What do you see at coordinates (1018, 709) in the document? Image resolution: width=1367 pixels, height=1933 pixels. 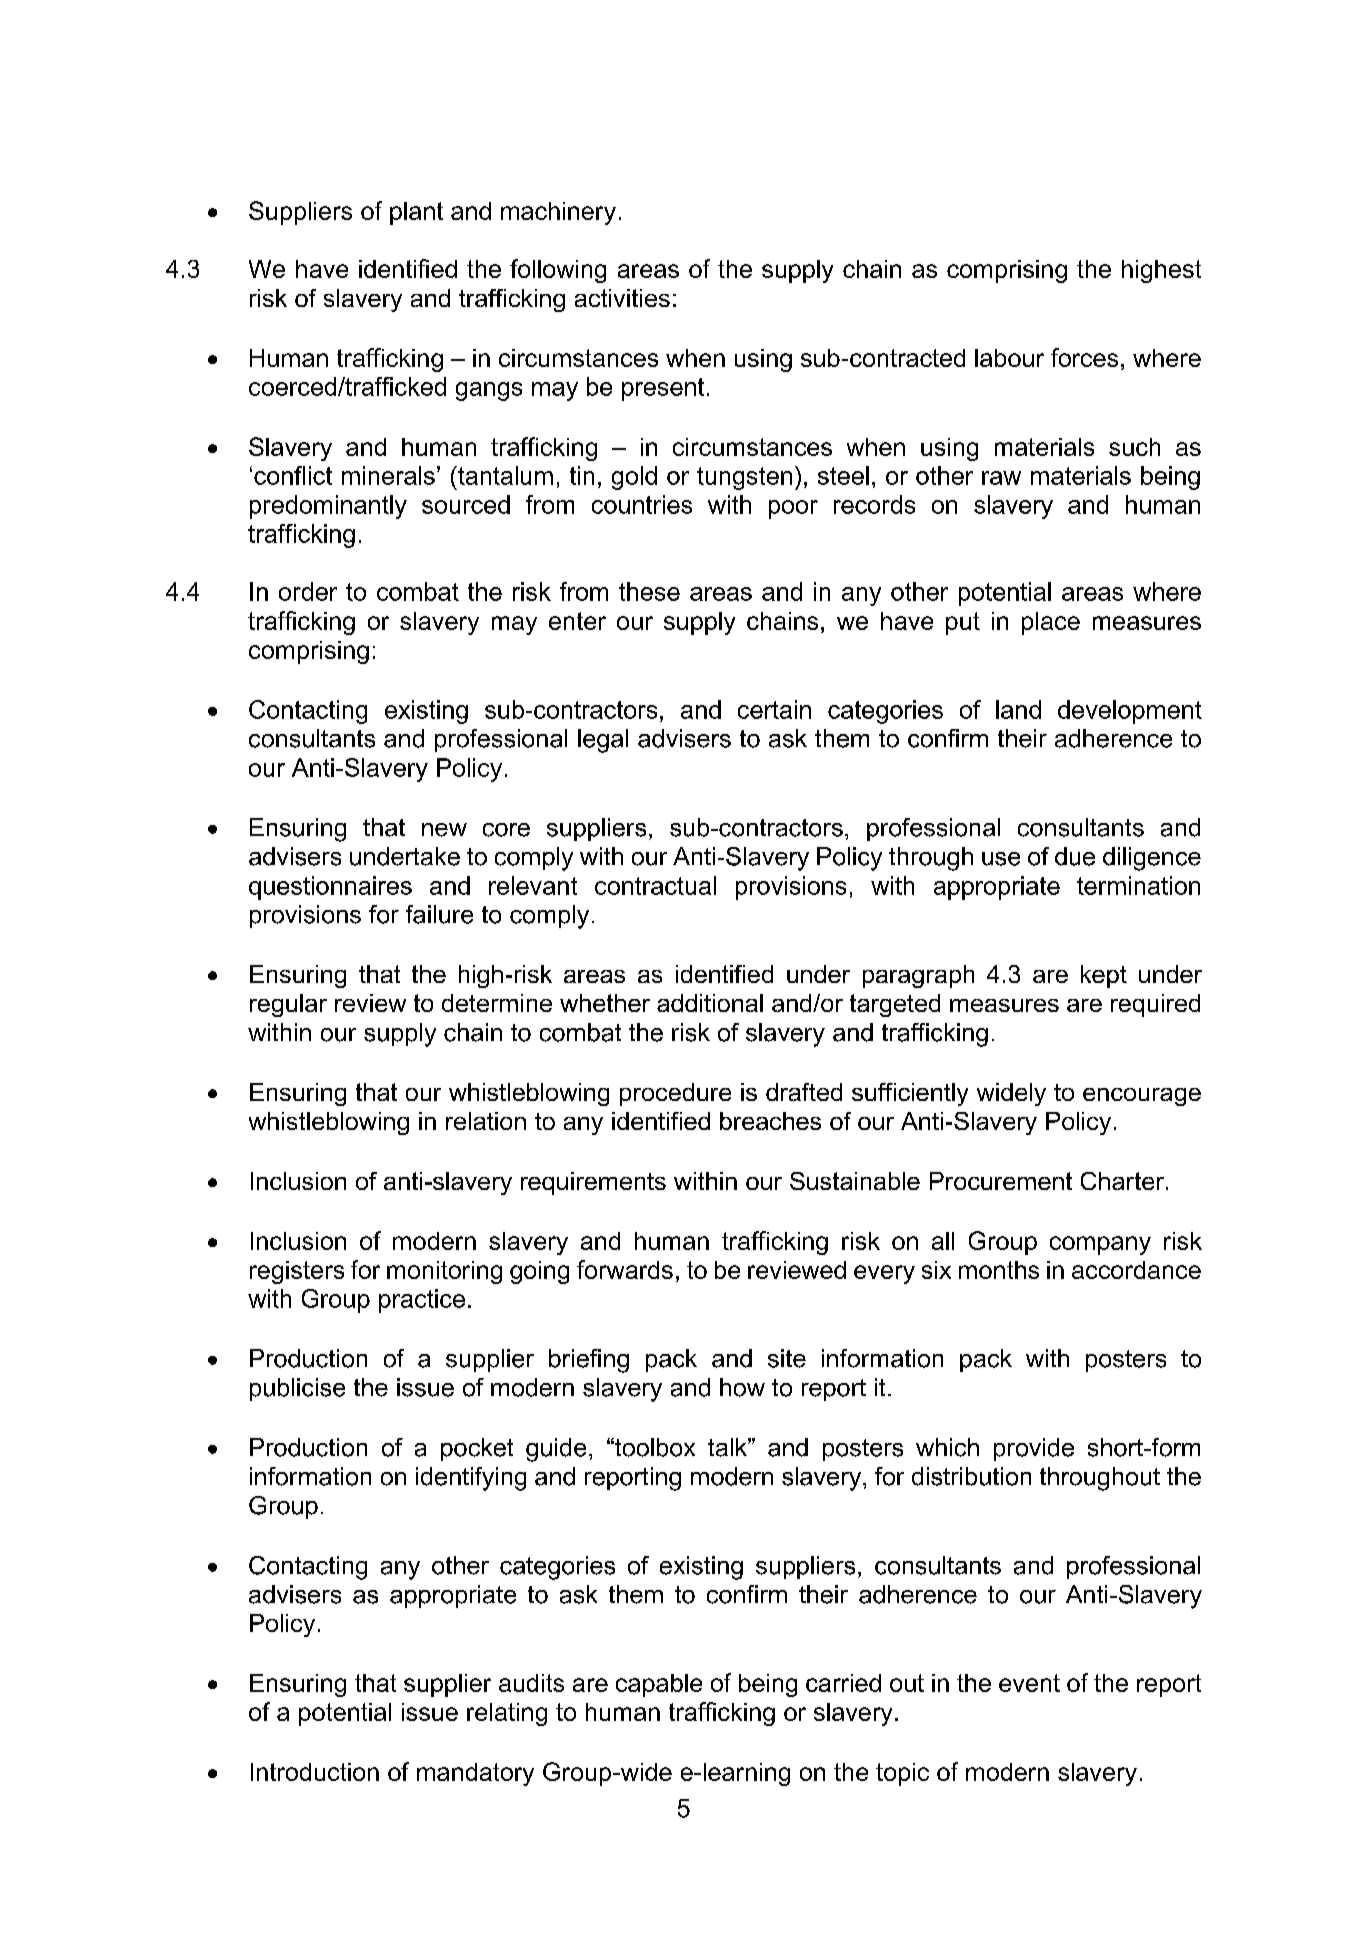 I see `land` at bounding box center [1018, 709].
